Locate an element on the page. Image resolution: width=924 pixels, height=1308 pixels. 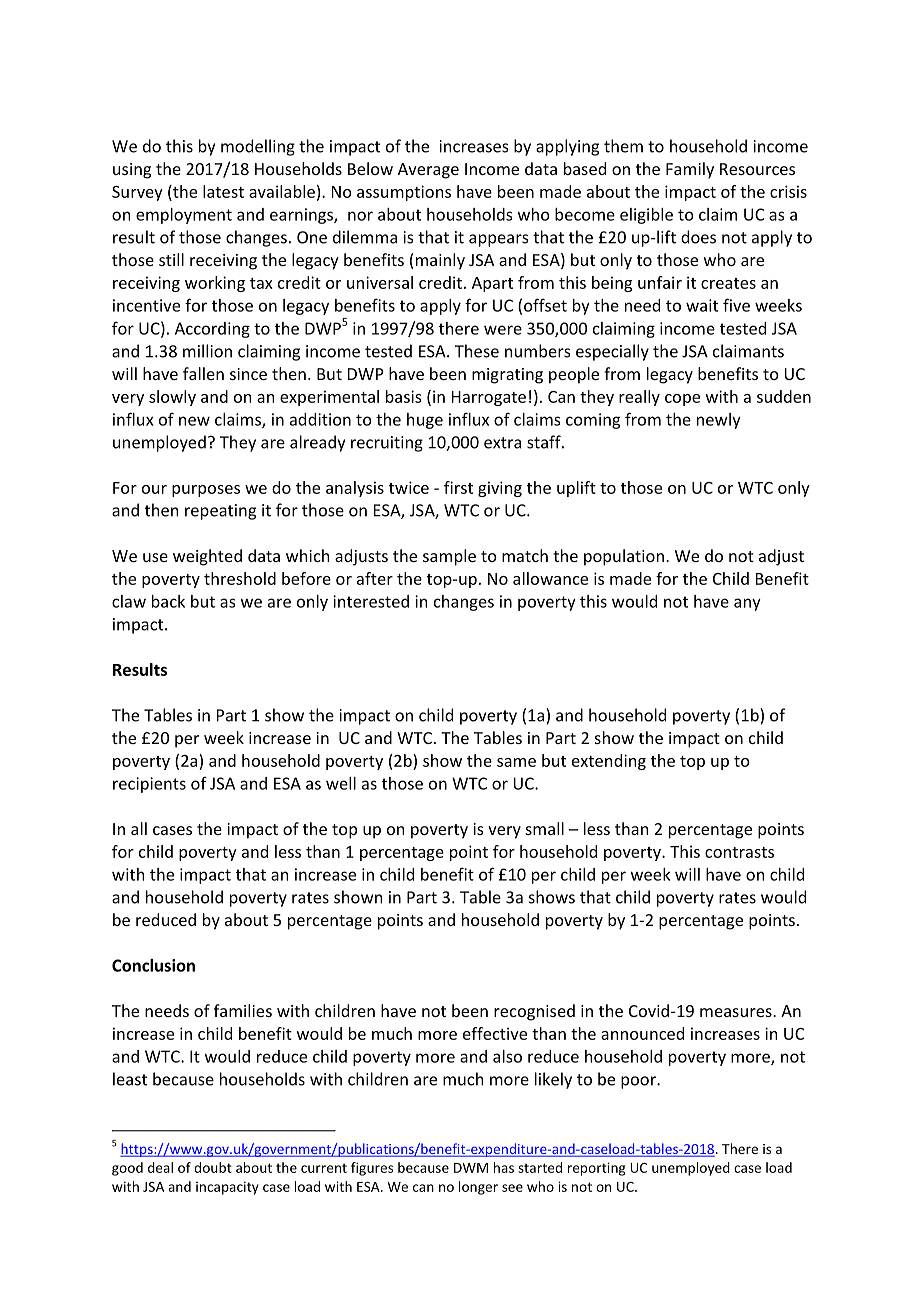
newly is located at coordinates (719, 421).
